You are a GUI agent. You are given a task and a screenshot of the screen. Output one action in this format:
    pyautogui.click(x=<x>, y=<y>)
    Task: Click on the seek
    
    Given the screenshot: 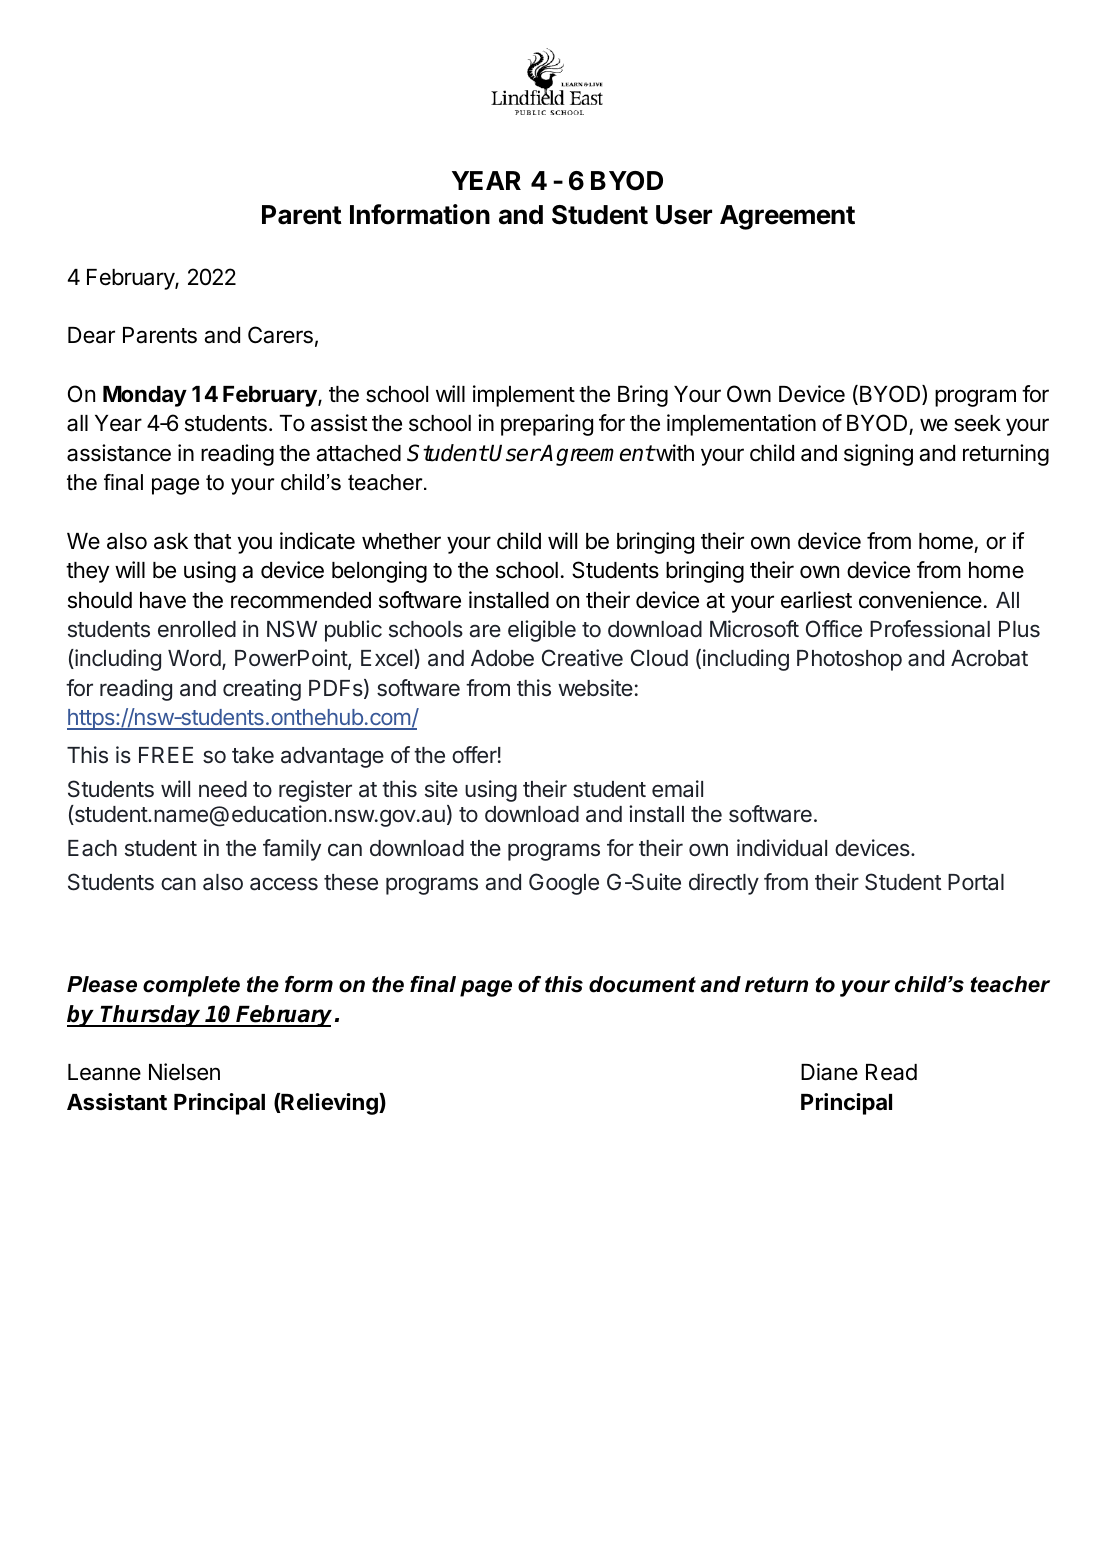 What is the action you would take?
    pyautogui.click(x=977, y=423)
